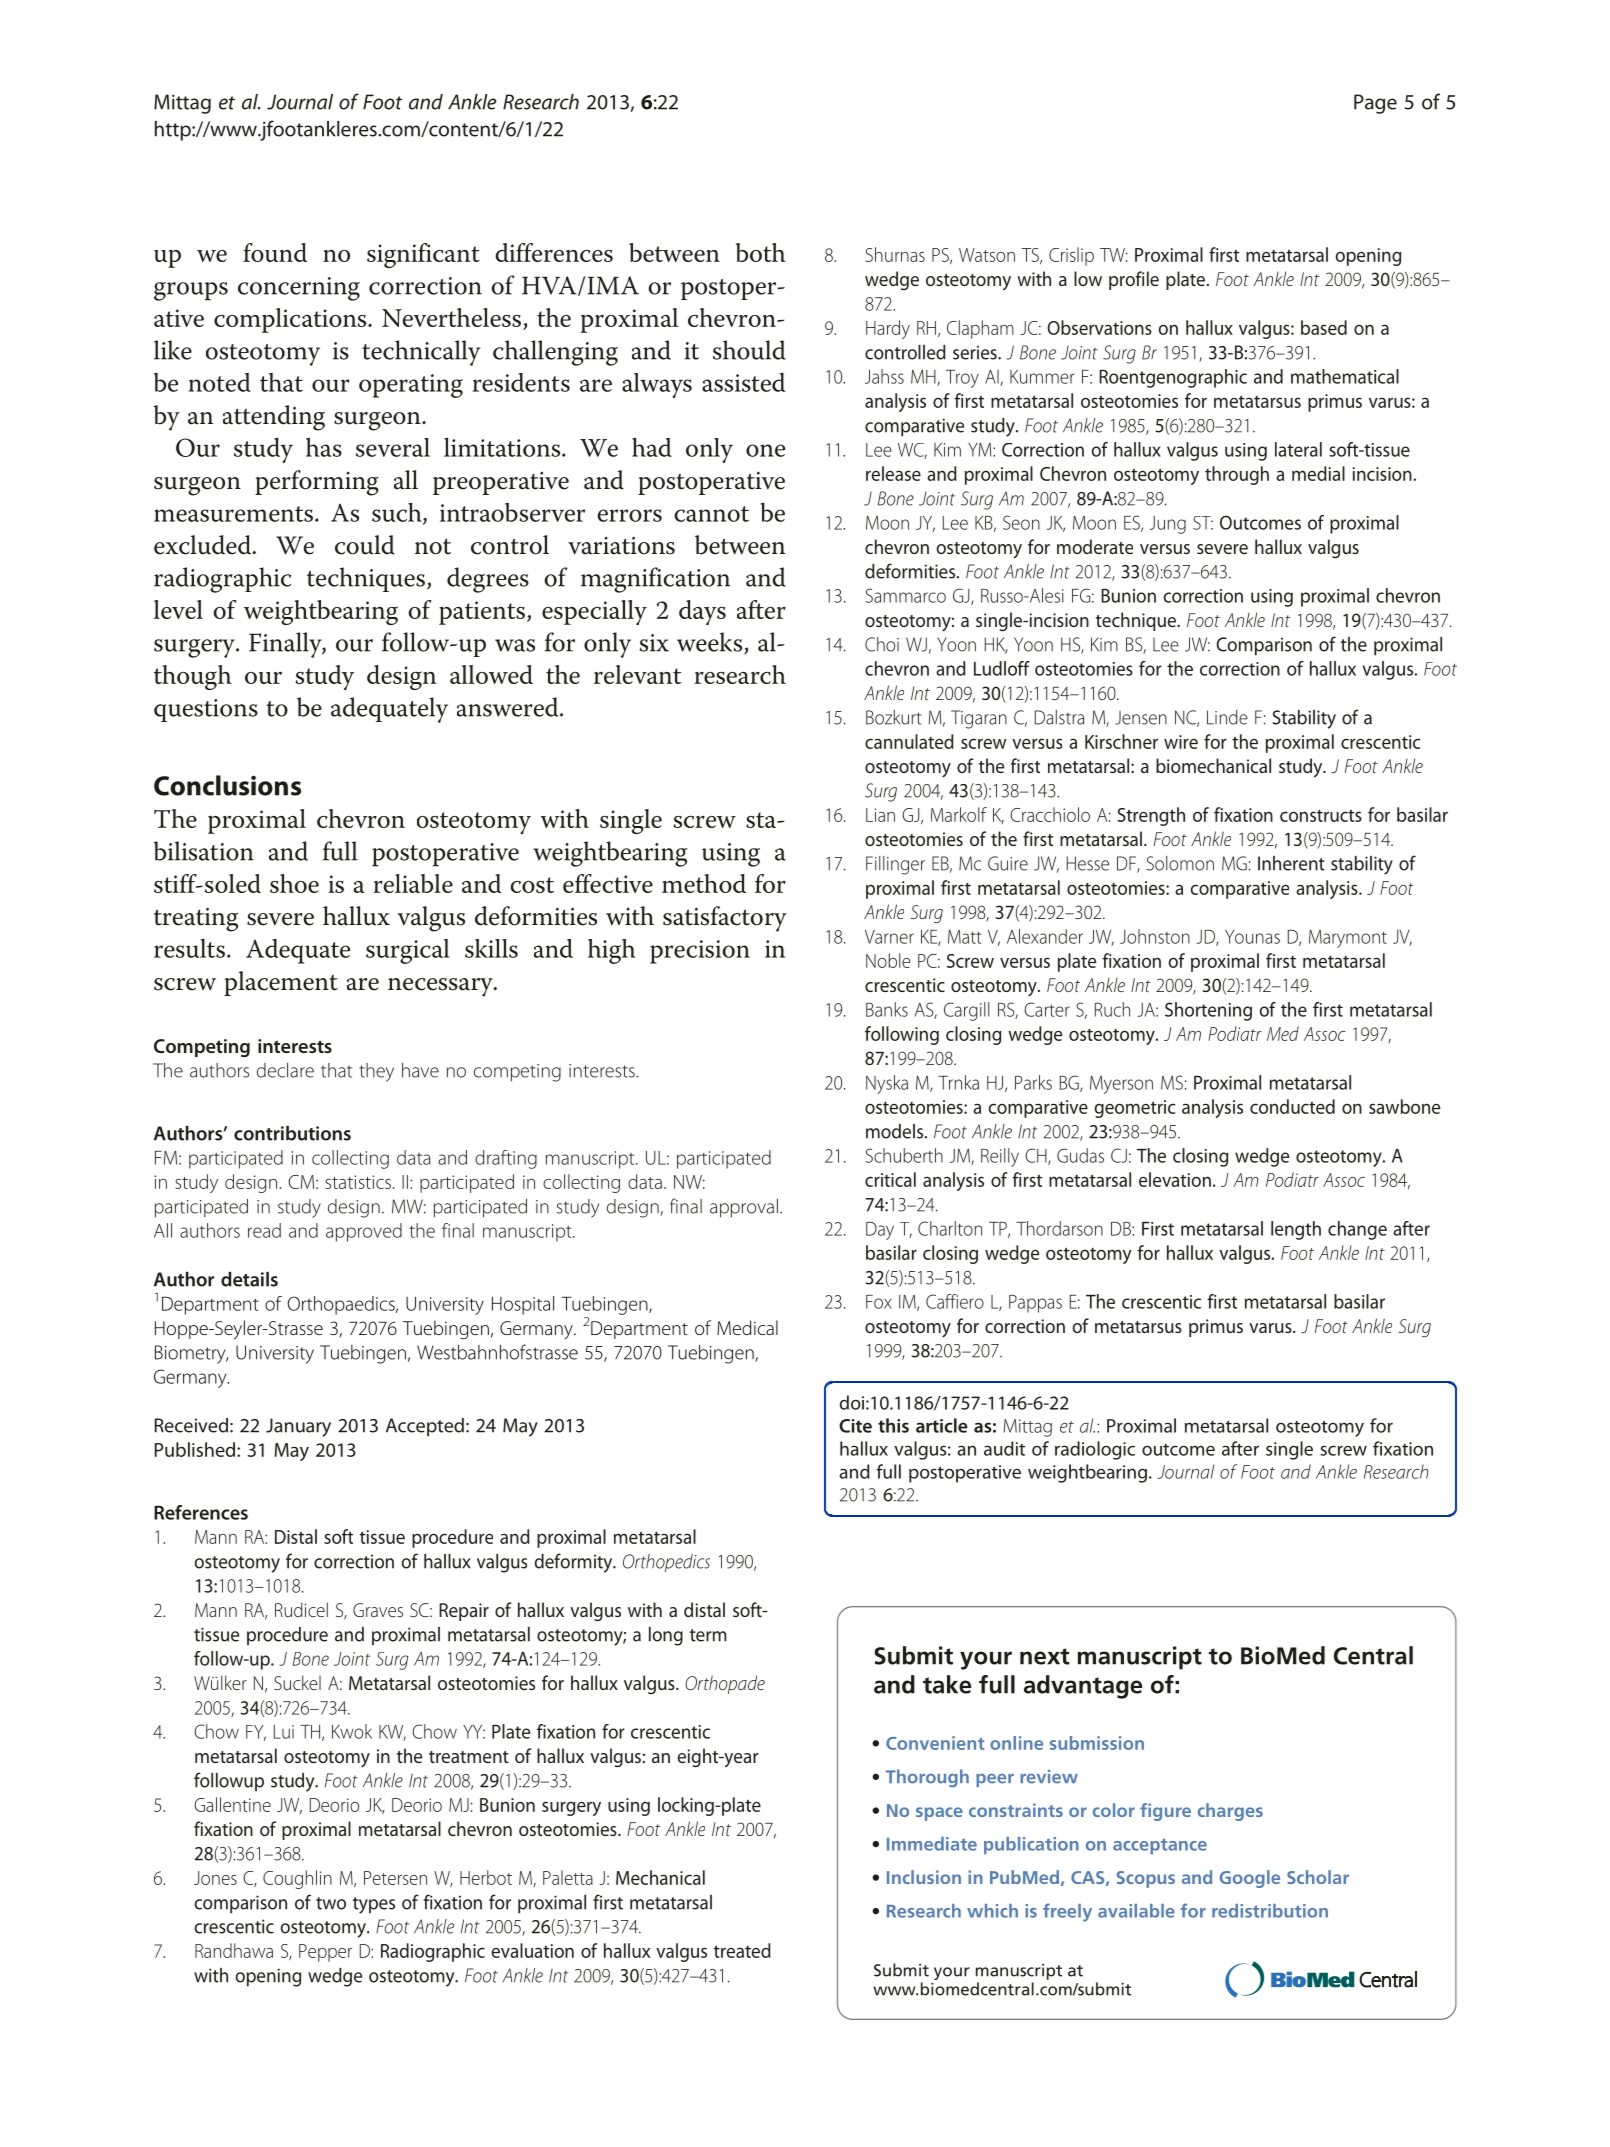 The width and height of the screenshot is (1610, 2147). What do you see at coordinates (887, 1009) in the screenshot?
I see `Banks` at bounding box center [887, 1009].
